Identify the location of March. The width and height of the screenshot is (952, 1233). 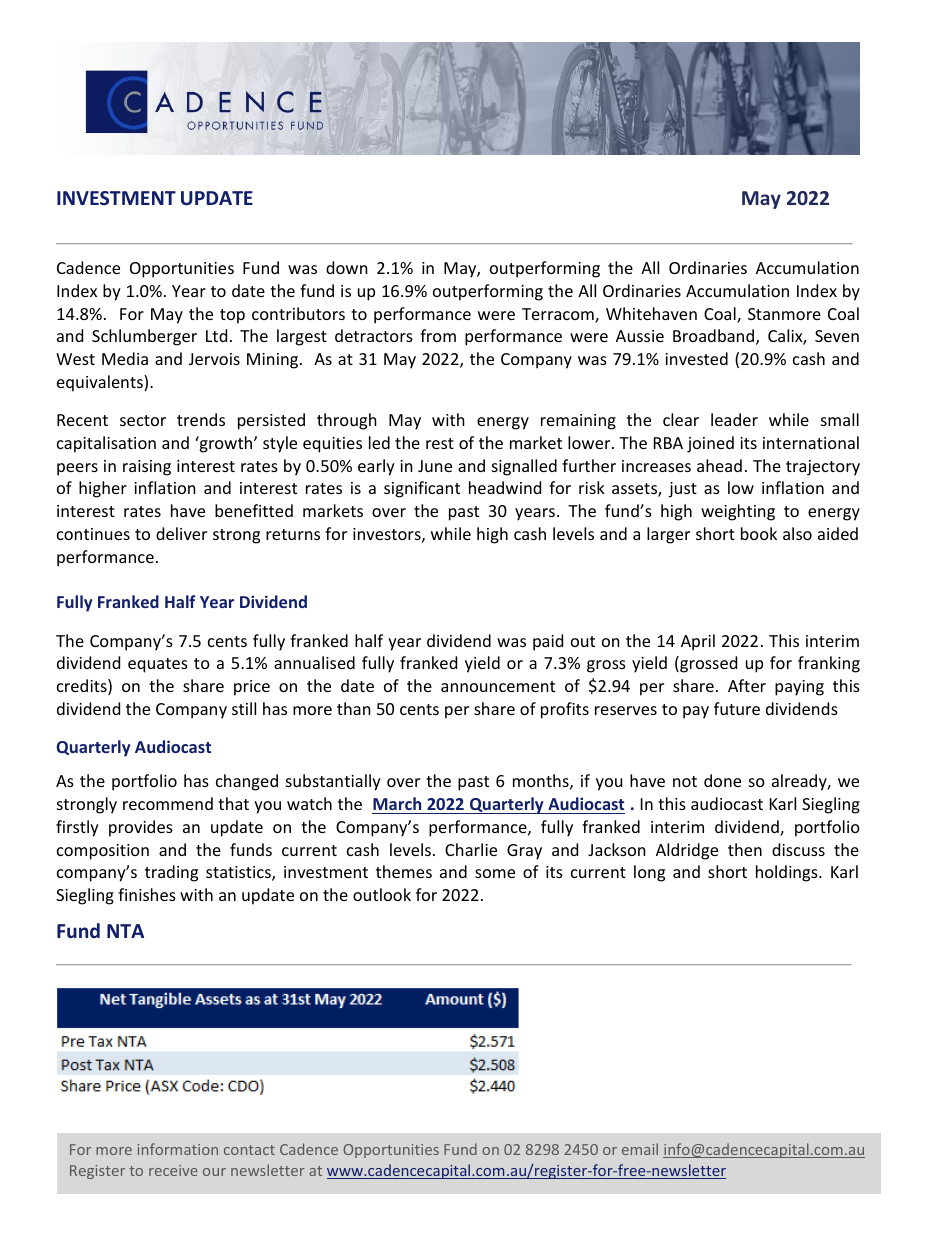
(397, 803).
